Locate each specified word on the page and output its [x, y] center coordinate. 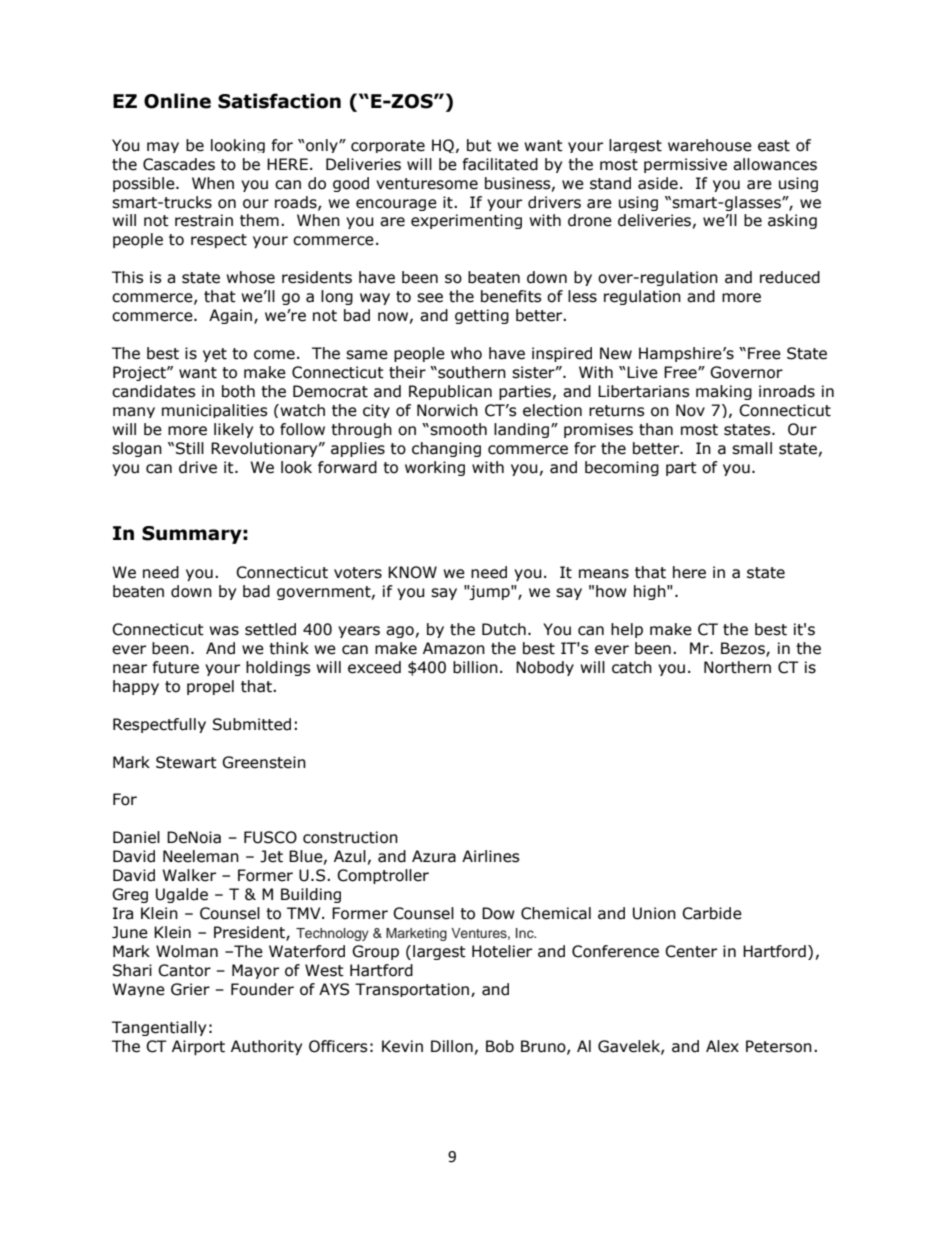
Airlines [491, 856]
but [479, 145]
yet [215, 355]
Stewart [186, 762]
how [611, 591]
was [224, 631]
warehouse [710, 145]
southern [471, 372]
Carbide [712, 913]
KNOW [412, 572]
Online [177, 101]
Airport [198, 1047]
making [724, 392]
